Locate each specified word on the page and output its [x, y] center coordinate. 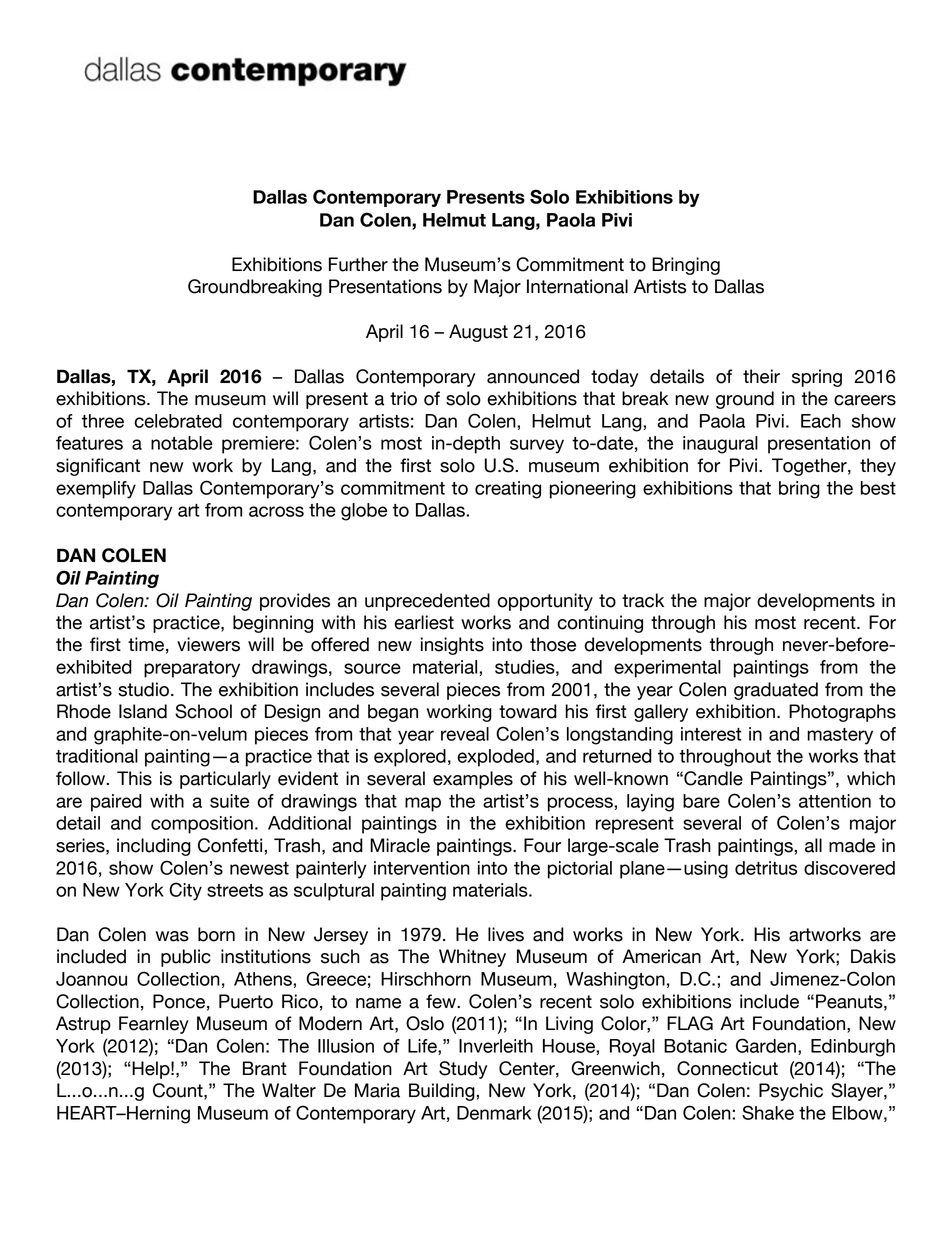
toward [528, 711]
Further [358, 264]
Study [463, 1070]
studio [145, 689]
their [761, 376]
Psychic [791, 1092]
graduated [776, 691]
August [478, 333]
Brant [265, 1068]
